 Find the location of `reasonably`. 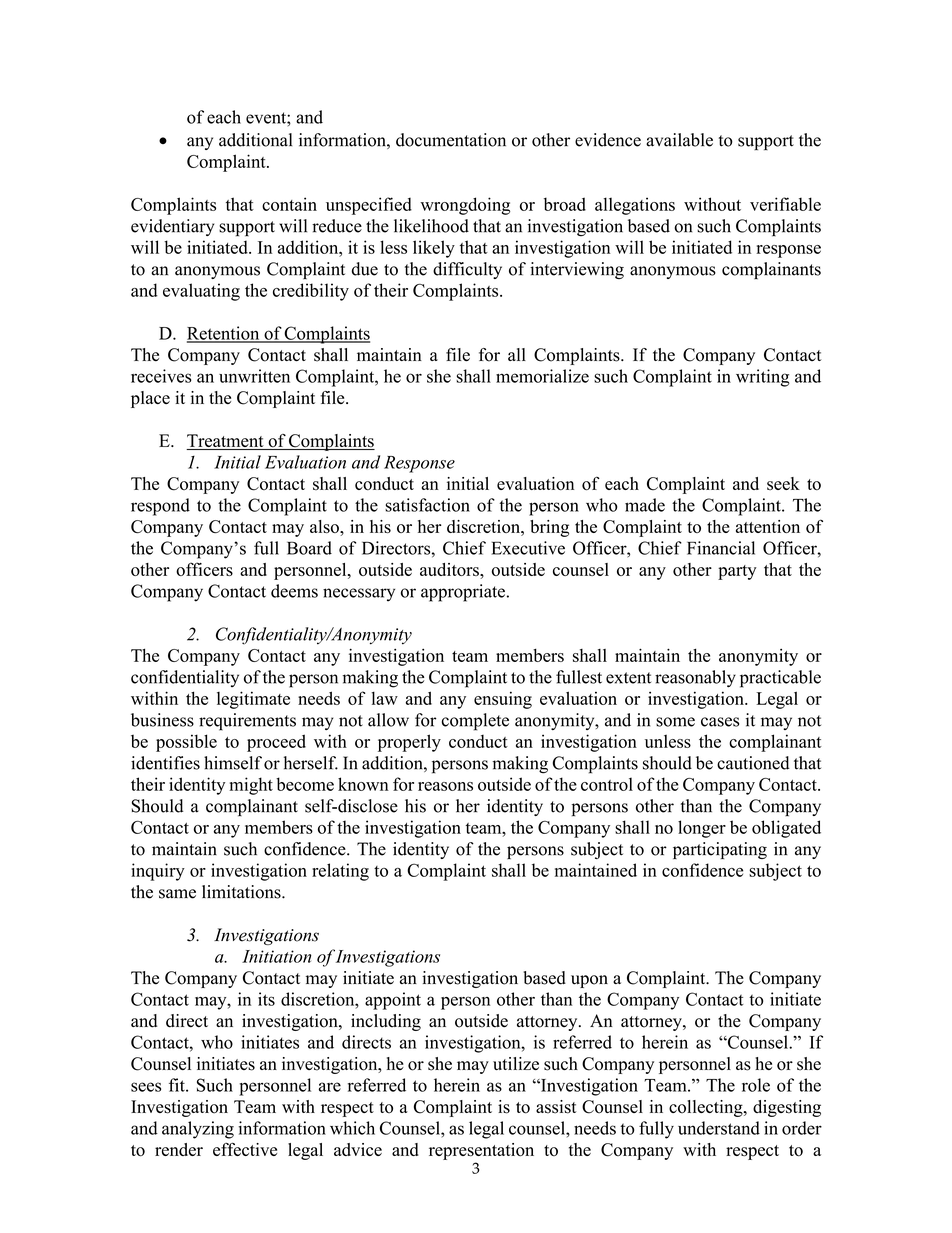

reasonably is located at coordinates (695, 679).
